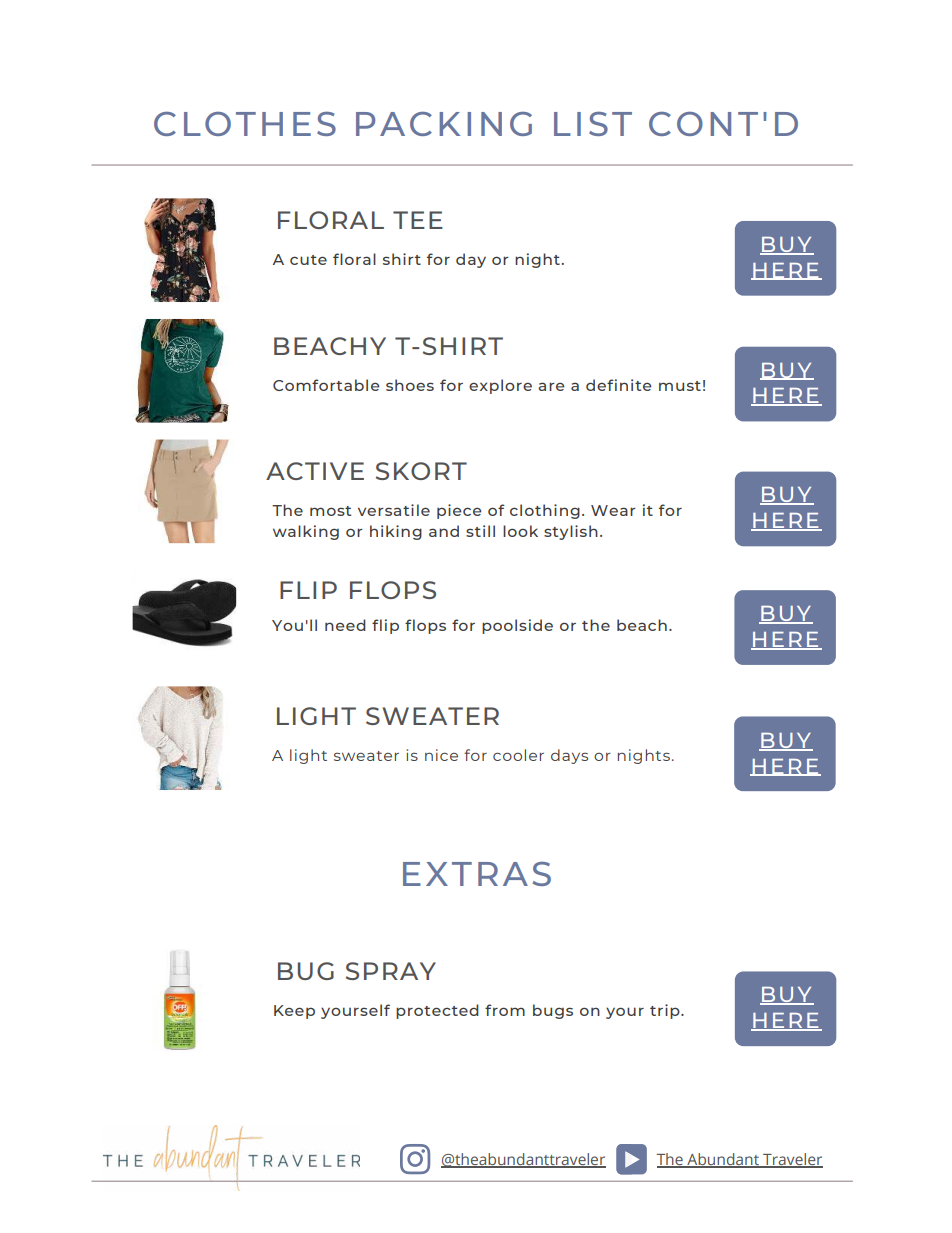 This screenshot has width=952, height=1233. Describe the element at coordinates (613, 510) in the screenshot. I see `Wear` at that location.
